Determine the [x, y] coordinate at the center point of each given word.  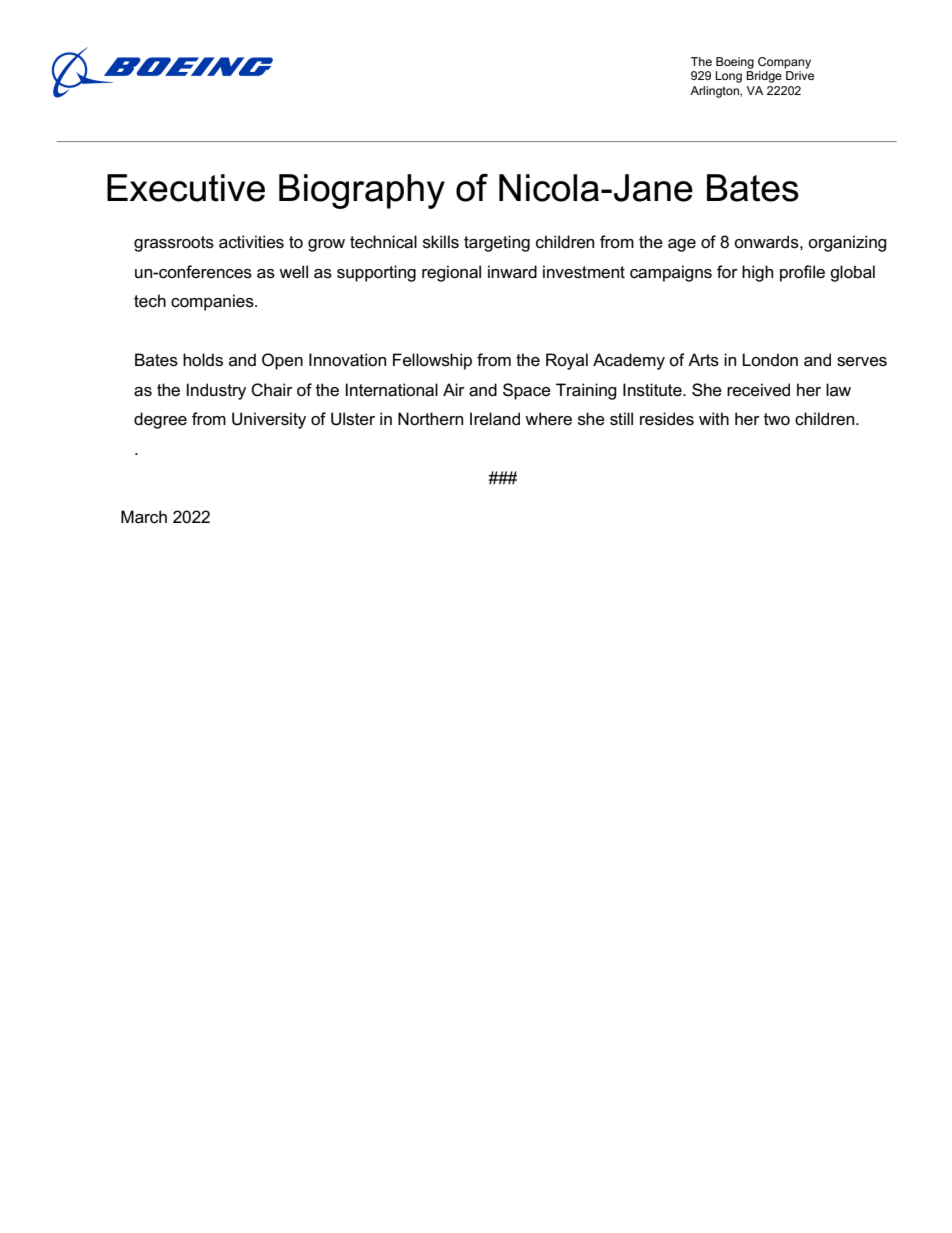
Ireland [495, 419]
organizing [847, 243]
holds [203, 360]
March [144, 517]
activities [251, 242]
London [770, 360]
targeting [497, 243]
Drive [800, 75]
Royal [567, 361]
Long [728, 77]
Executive [186, 188]
